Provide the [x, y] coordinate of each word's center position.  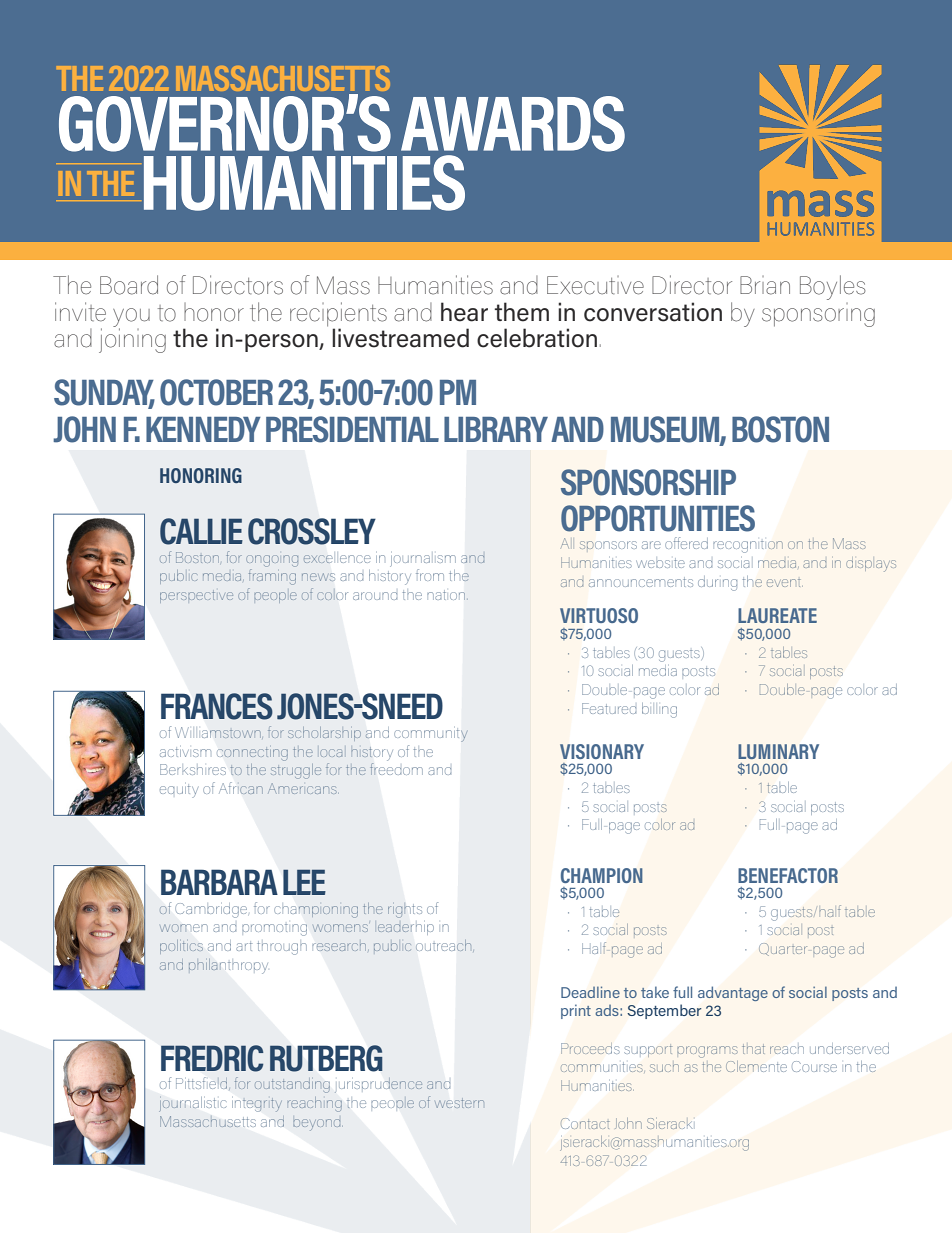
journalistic [193, 1104]
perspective [196, 596]
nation [447, 595]
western [459, 1103]
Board [129, 285]
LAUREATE [777, 615]
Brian [765, 285]
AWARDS [513, 124]
